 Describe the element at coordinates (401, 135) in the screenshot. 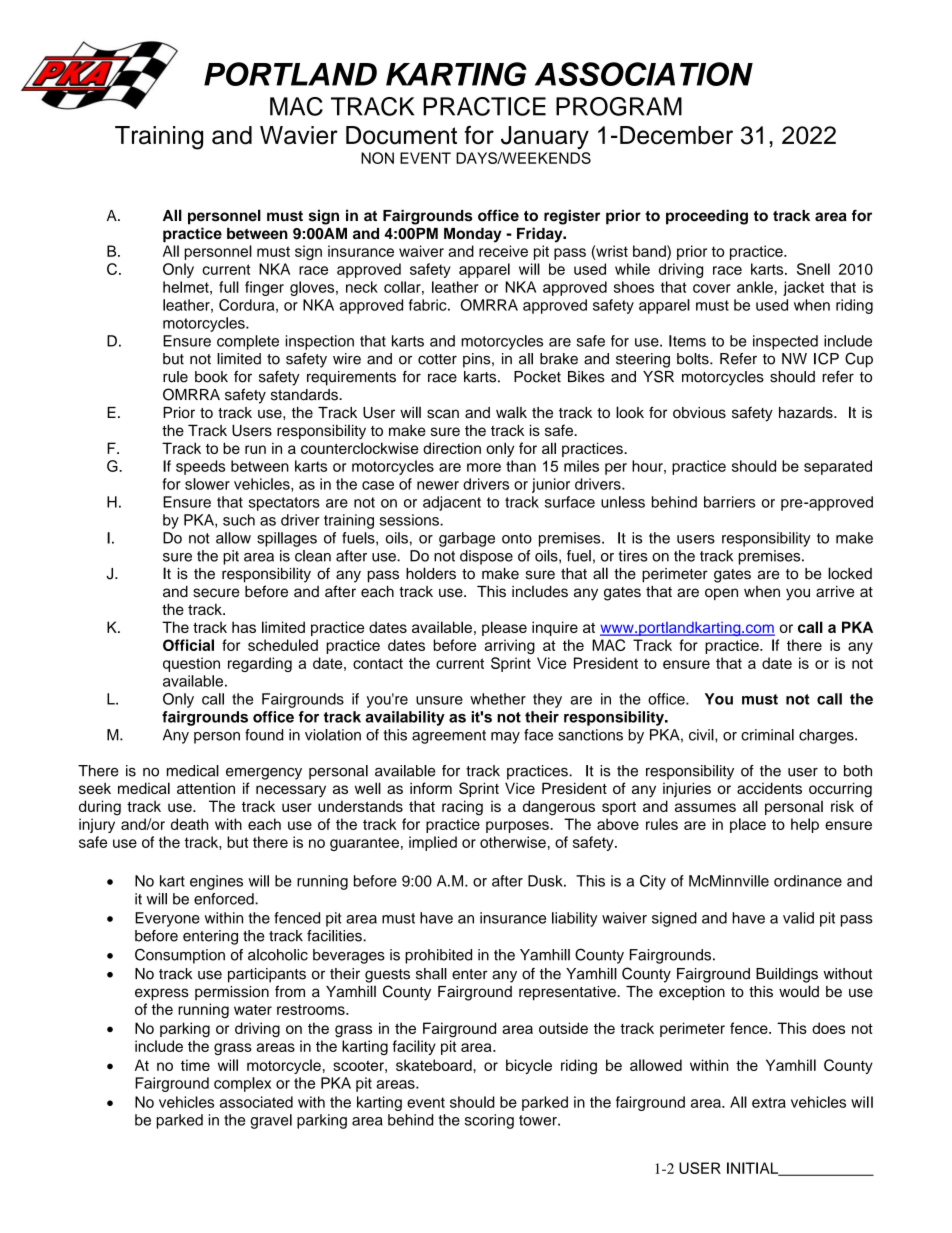

I see `Document` at that location.
